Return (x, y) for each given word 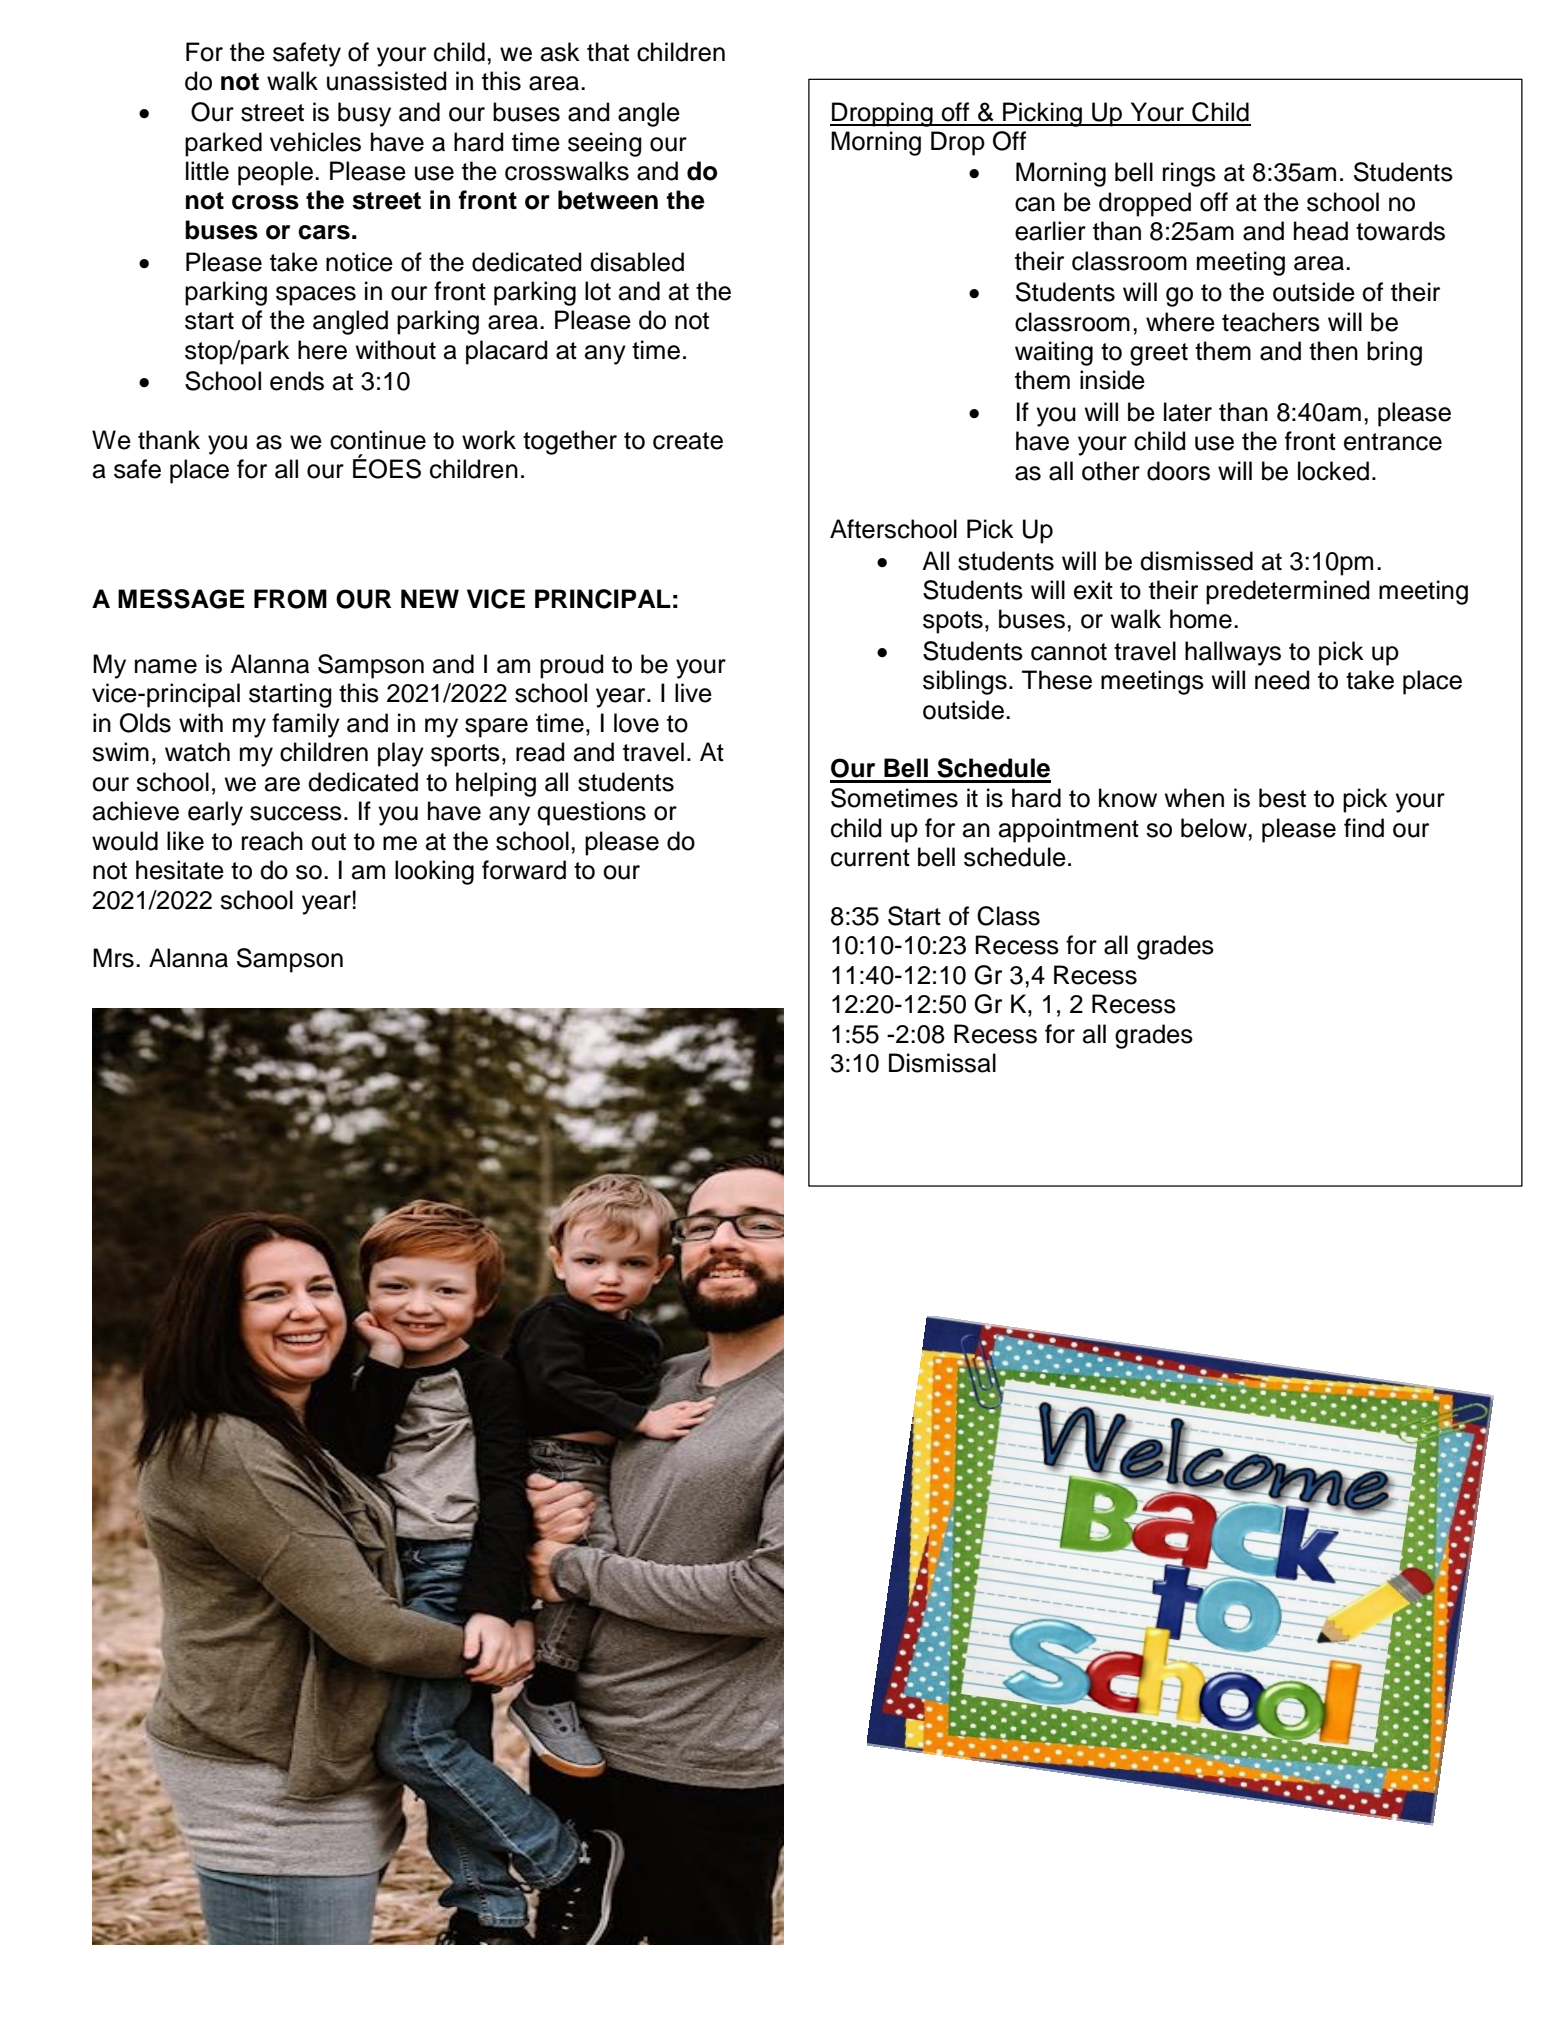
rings (1189, 174)
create (688, 441)
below (1215, 828)
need (1282, 680)
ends (297, 381)
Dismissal (942, 1063)
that (608, 52)
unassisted (386, 81)
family (306, 725)
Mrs (113, 958)
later (1188, 412)
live (693, 693)
